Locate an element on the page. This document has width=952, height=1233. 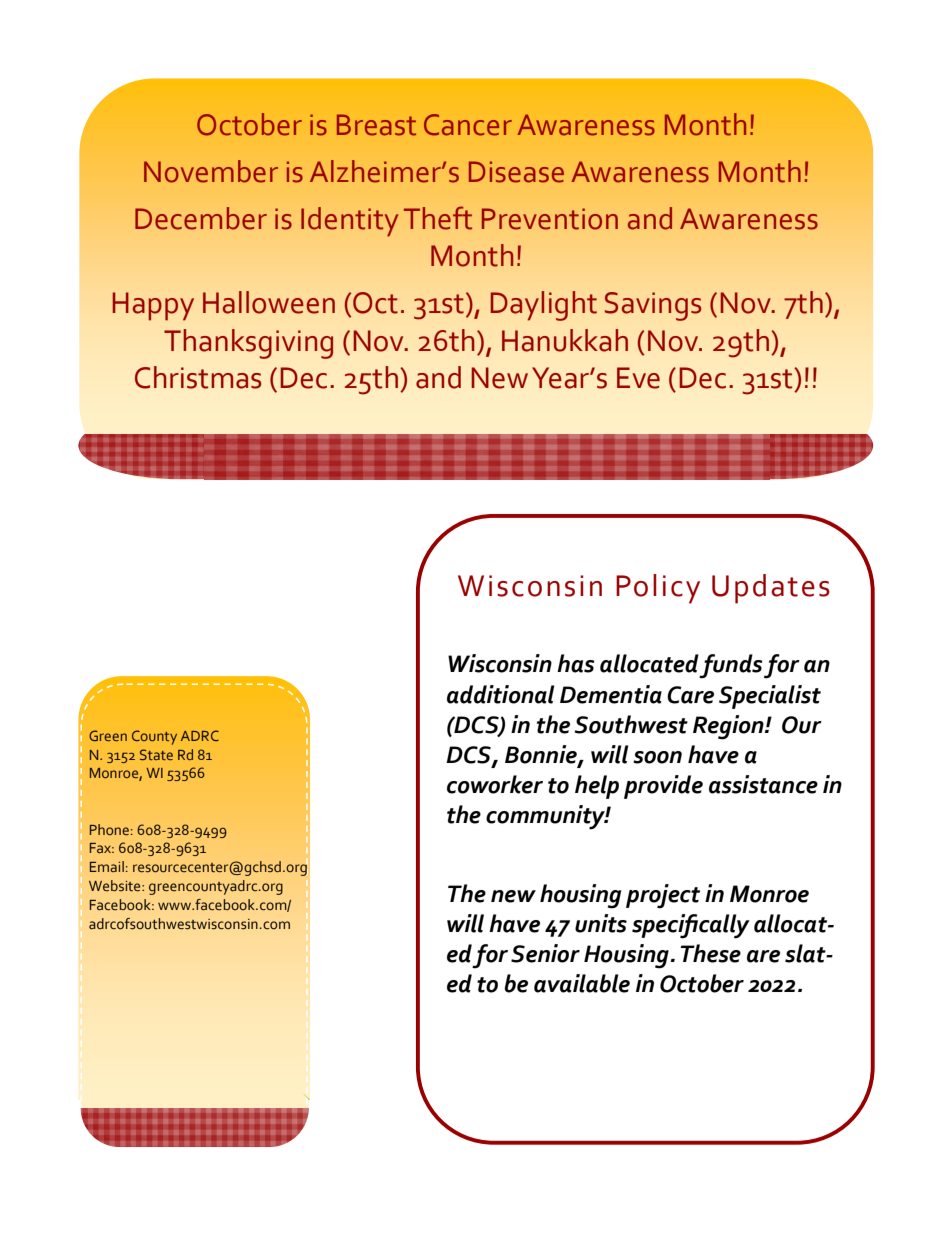
Senior is located at coordinates (545, 953).
